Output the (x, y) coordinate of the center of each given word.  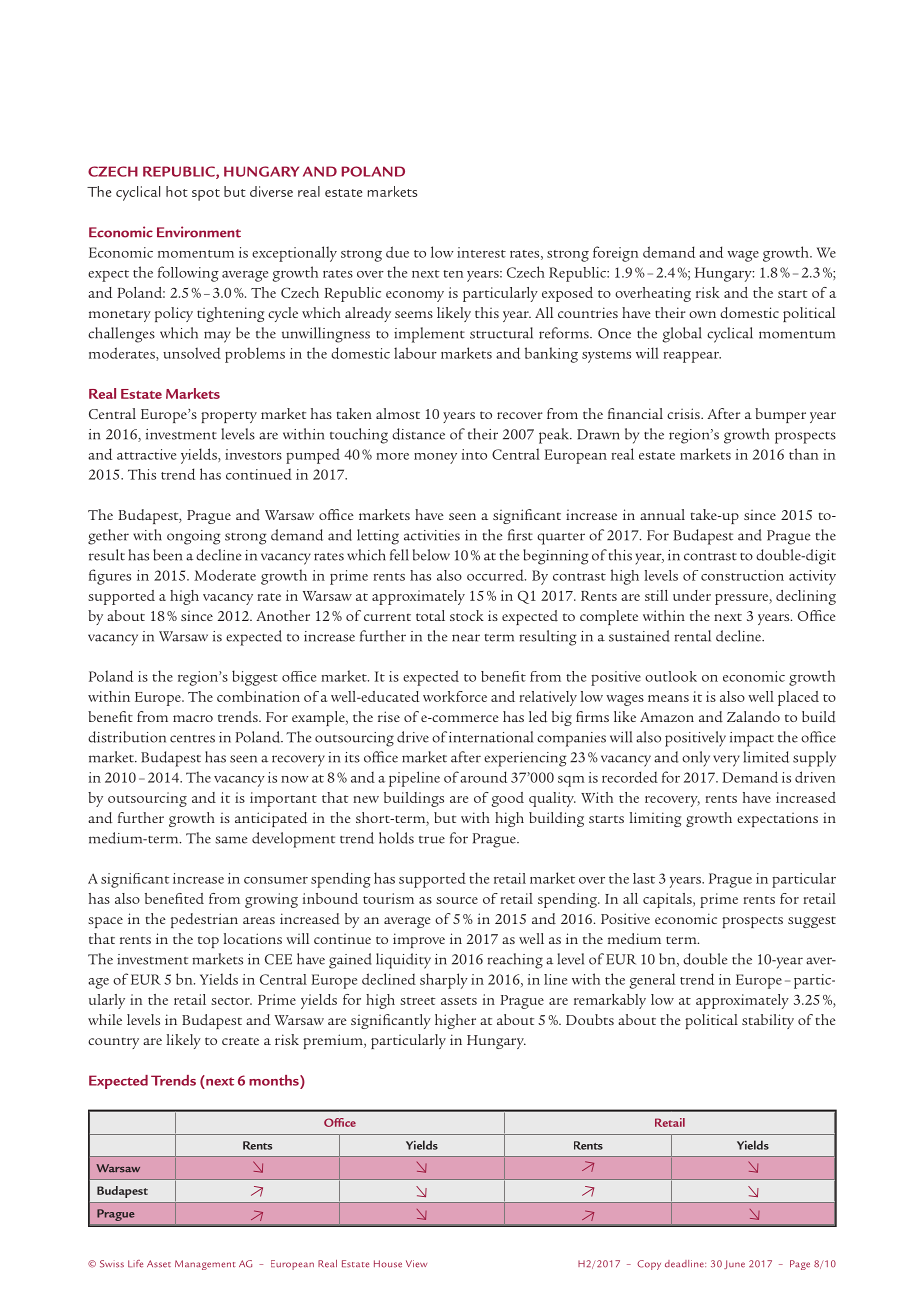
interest (481, 252)
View (416, 1264)
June (734, 1264)
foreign (615, 254)
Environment (199, 232)
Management (205, 1265)
